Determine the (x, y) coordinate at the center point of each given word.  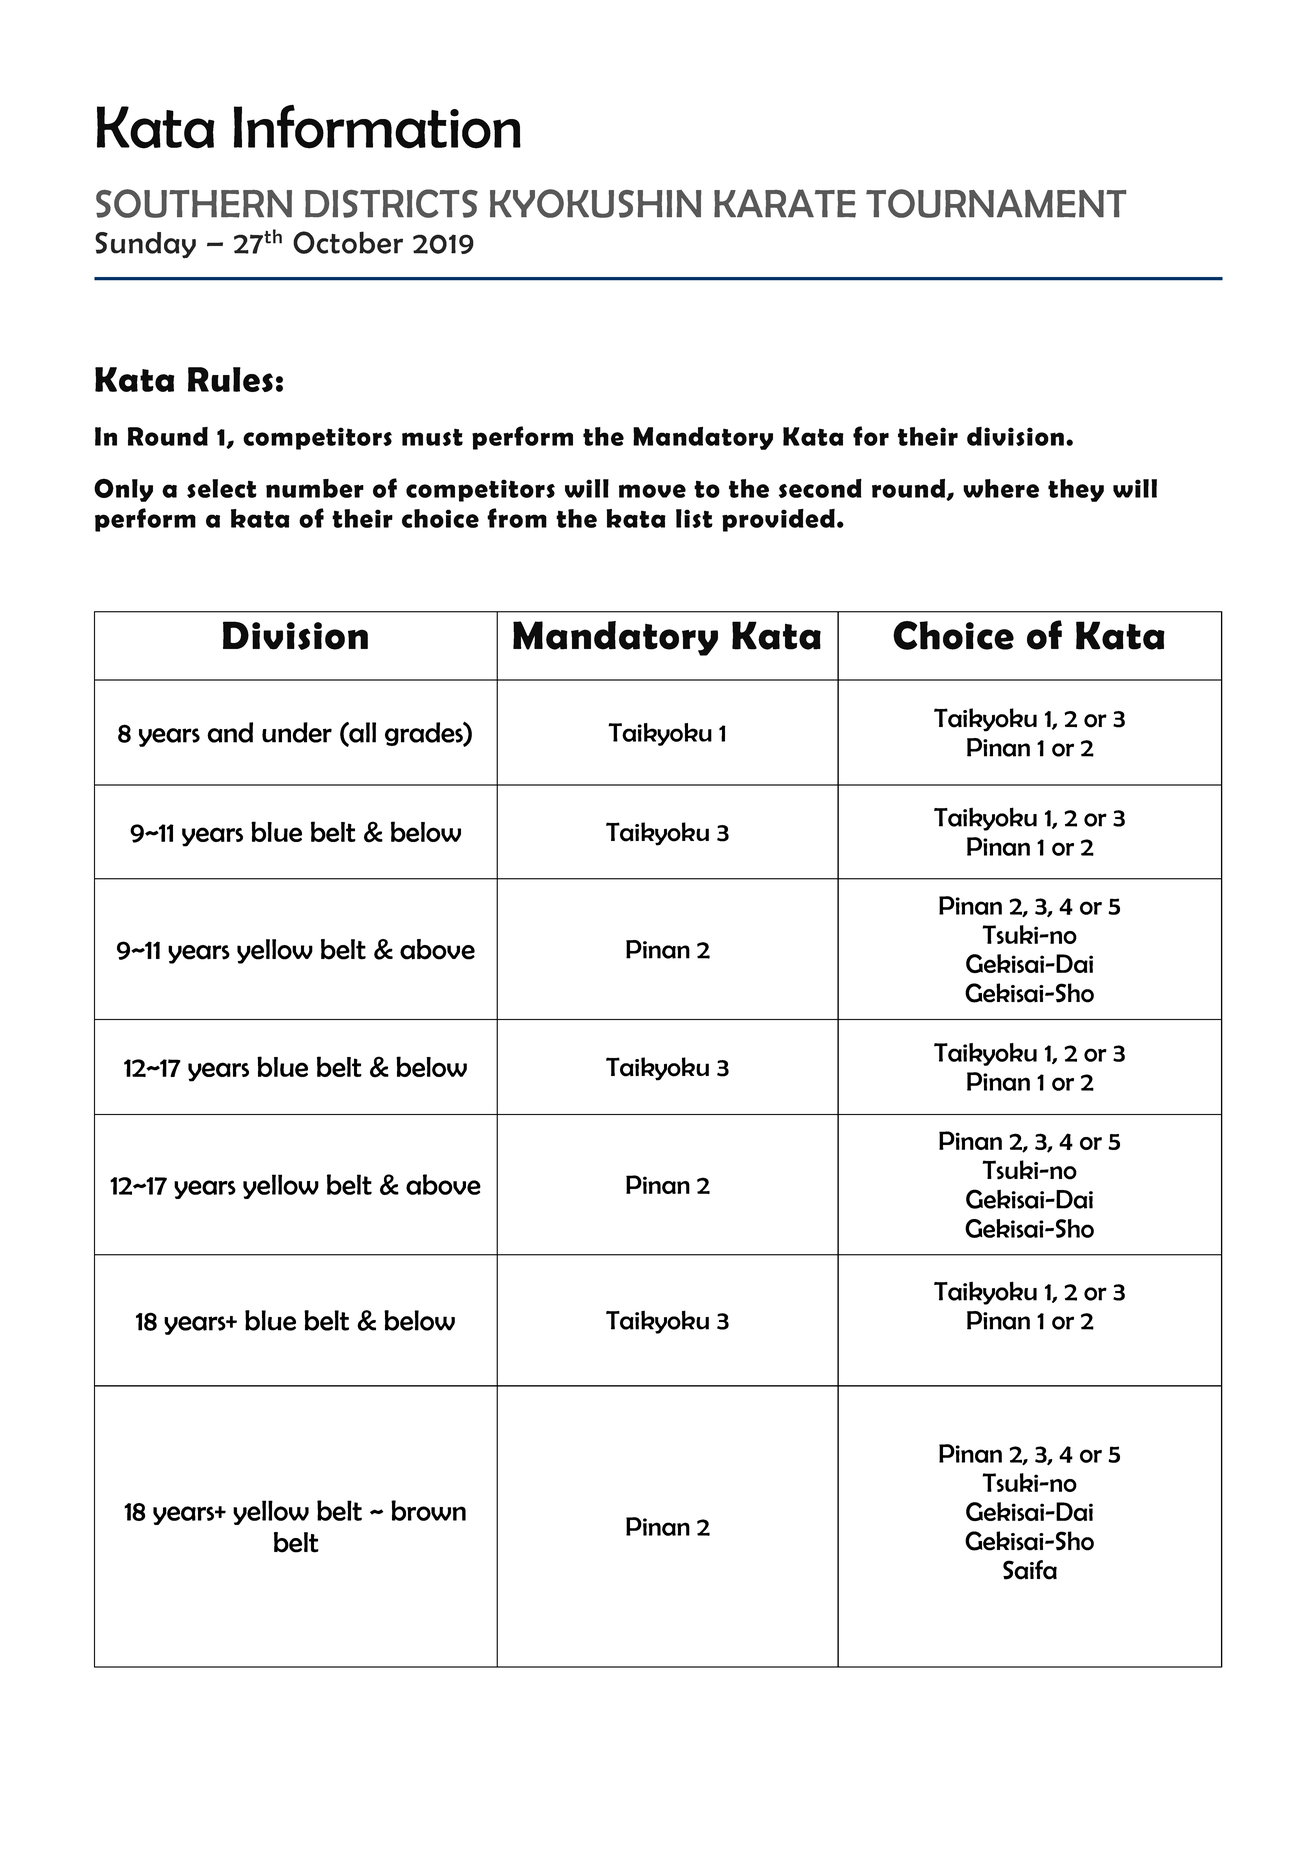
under (297, 732)
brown (428, 1510)
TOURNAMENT (996, 203)
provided (778, 520)
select (222, 488)
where (1001, 488)
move (652, 491)
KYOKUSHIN (595, 203)
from (517, 518)
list (694, 518)
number (315, 488)
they (1076, 490)
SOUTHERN (194, 203)
